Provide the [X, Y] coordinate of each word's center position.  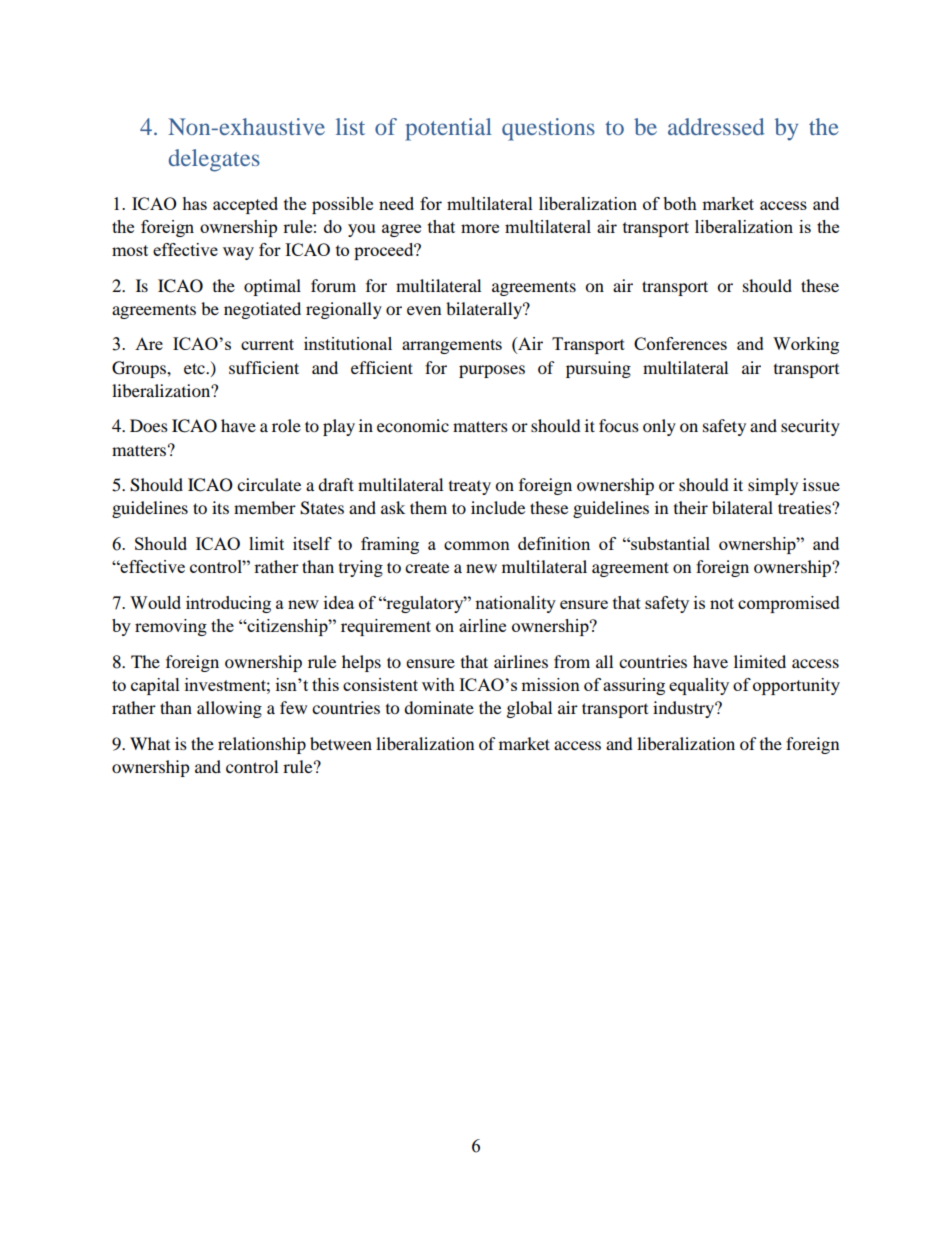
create [427, 568]
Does [149, 425]
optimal [272, 287]
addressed [716, 126]
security [810, 427]
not [722, 603]
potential [448, 129]
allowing [229, 709]
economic [413, 425]
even [424, 310]
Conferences [680, 343]
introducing [228, 604]
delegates [214, 160]
